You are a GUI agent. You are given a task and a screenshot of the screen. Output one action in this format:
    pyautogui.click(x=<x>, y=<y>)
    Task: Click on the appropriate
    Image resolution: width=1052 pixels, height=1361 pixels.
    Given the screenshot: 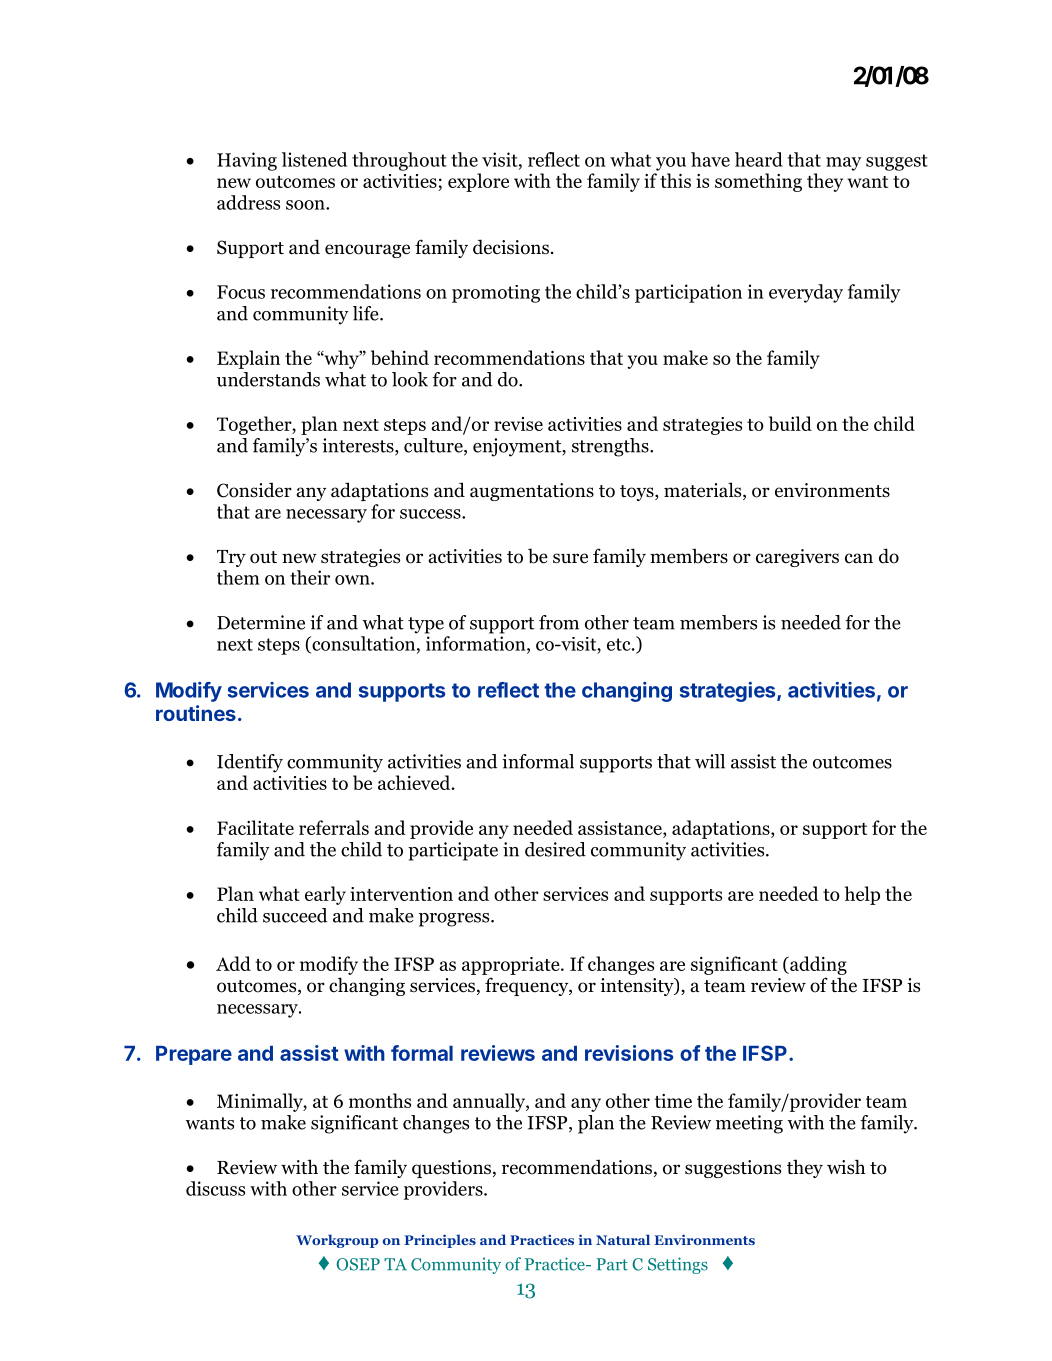 What is the action you would take?
    pyautogui.click(x=512, y=966)
